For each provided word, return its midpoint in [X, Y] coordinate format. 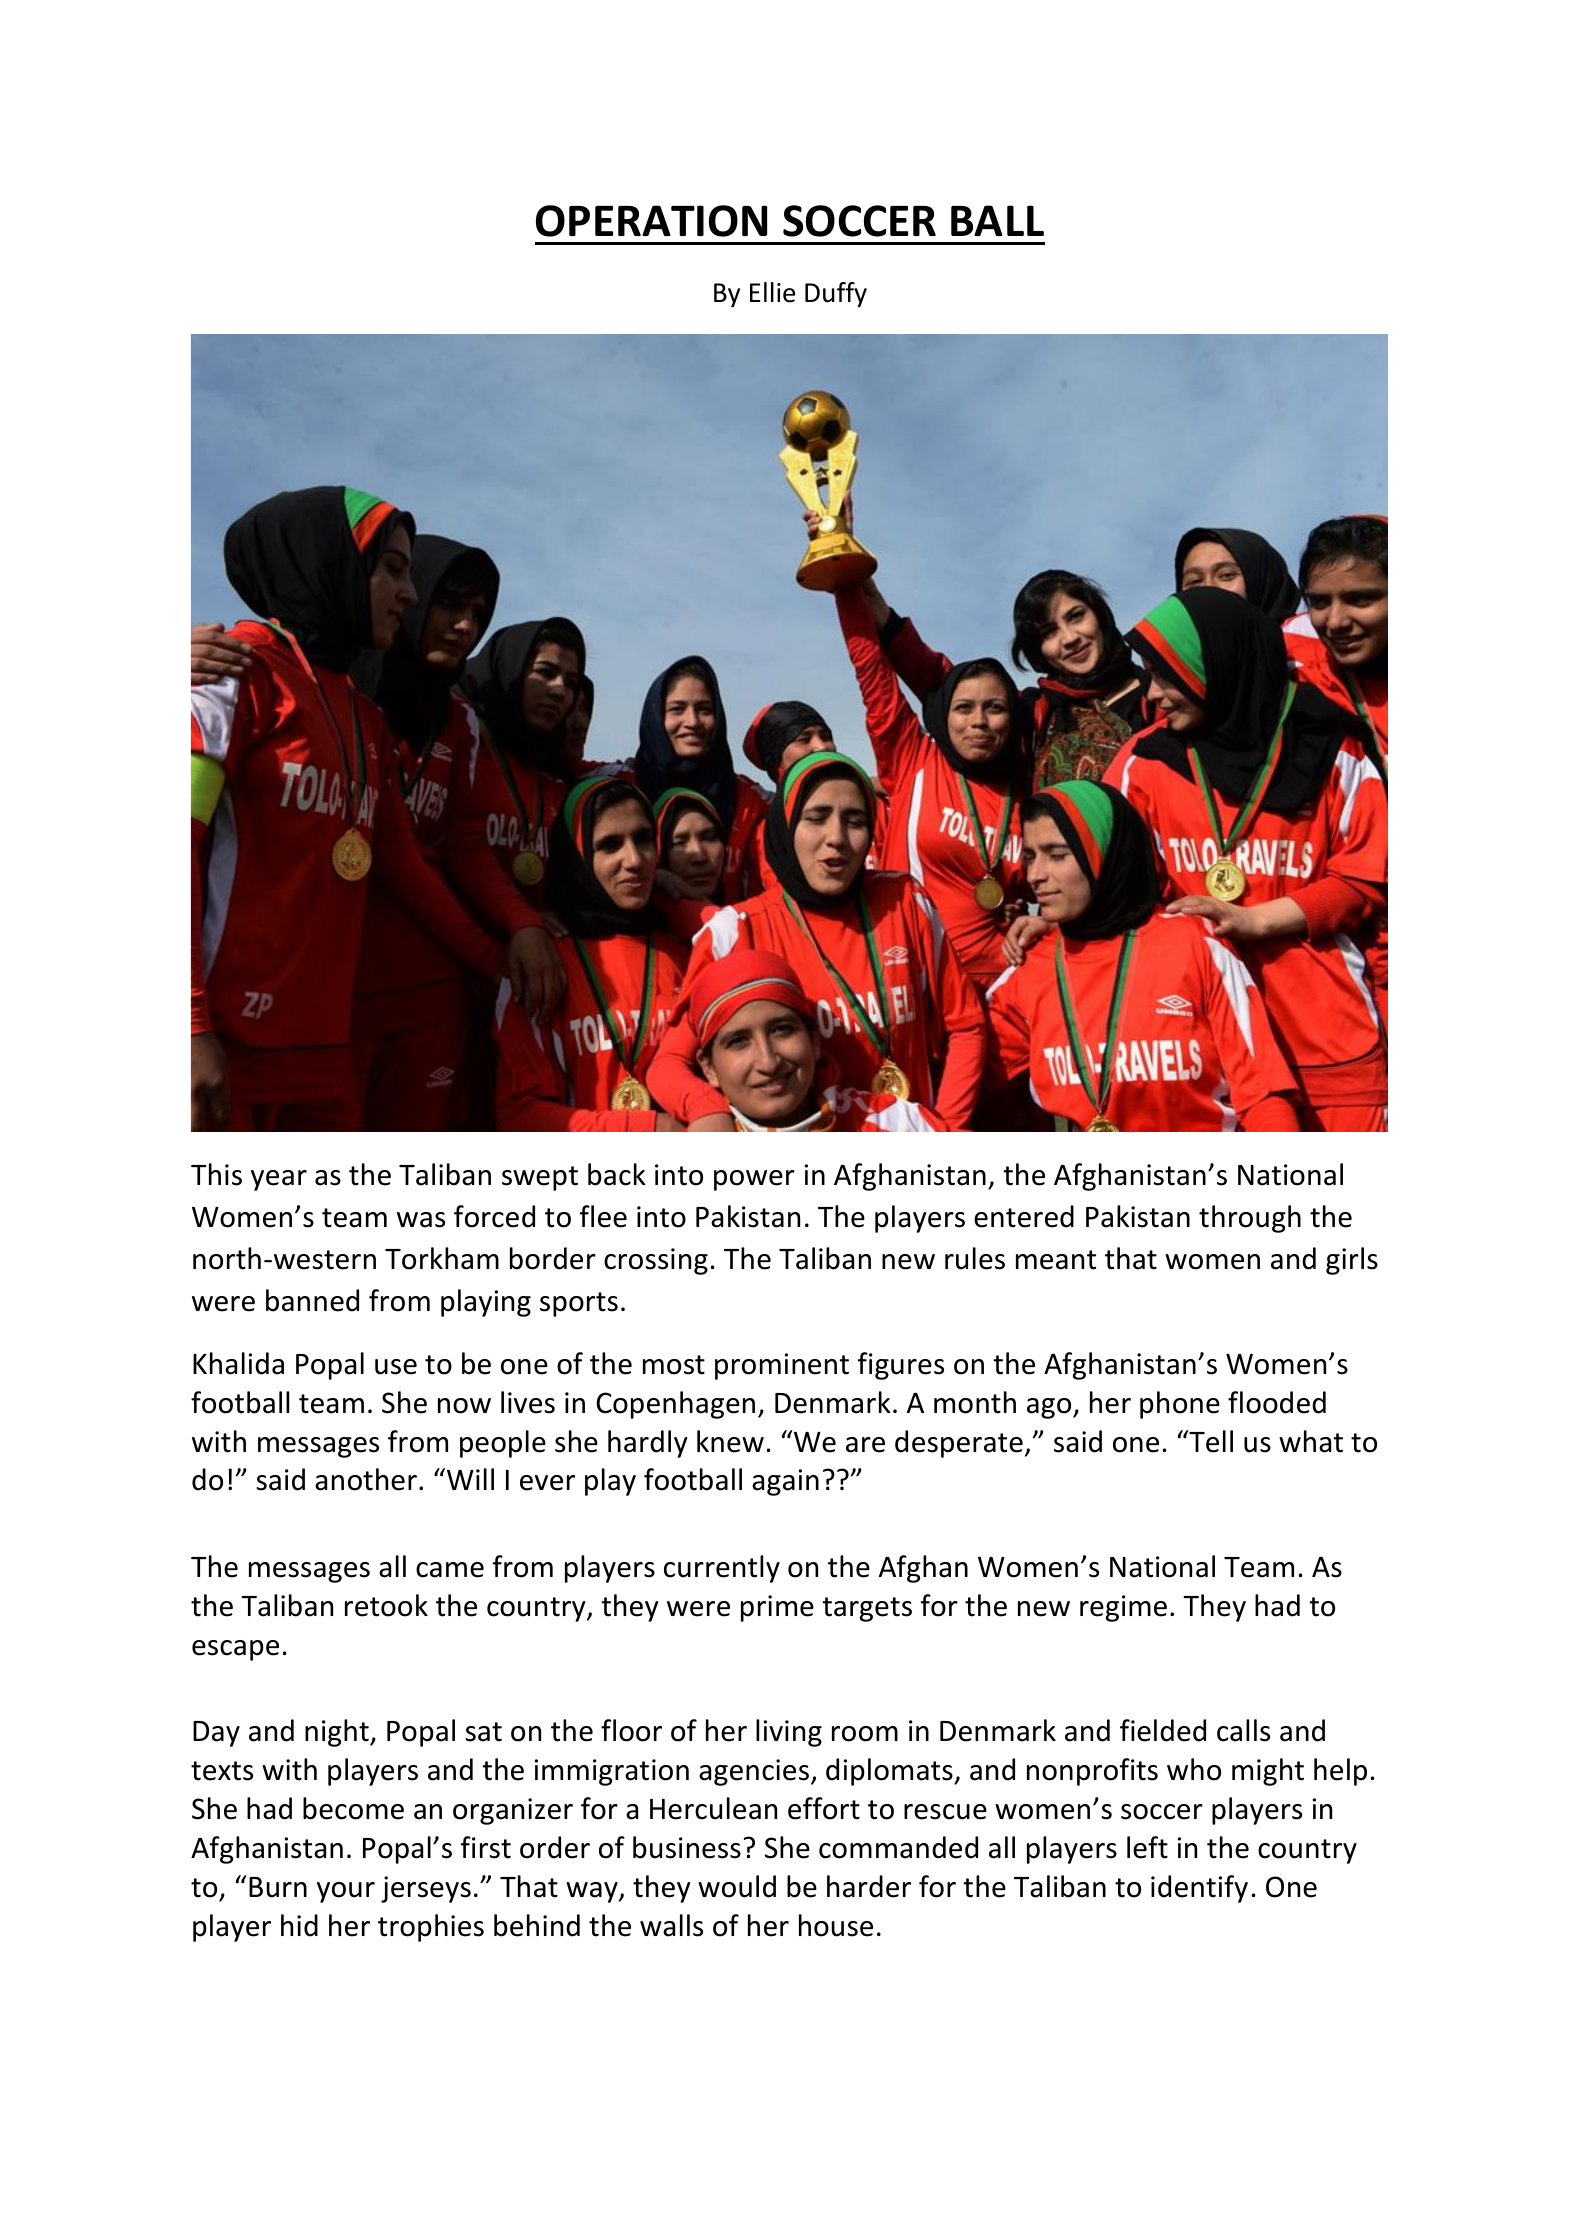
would [737, 1886]
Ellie [772, 292]
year [279, 1180]
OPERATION [651, 221]
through [1250, 1219]
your [346, 1892]
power [754, 1180]
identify [1199, 1889]
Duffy [836, 294]
